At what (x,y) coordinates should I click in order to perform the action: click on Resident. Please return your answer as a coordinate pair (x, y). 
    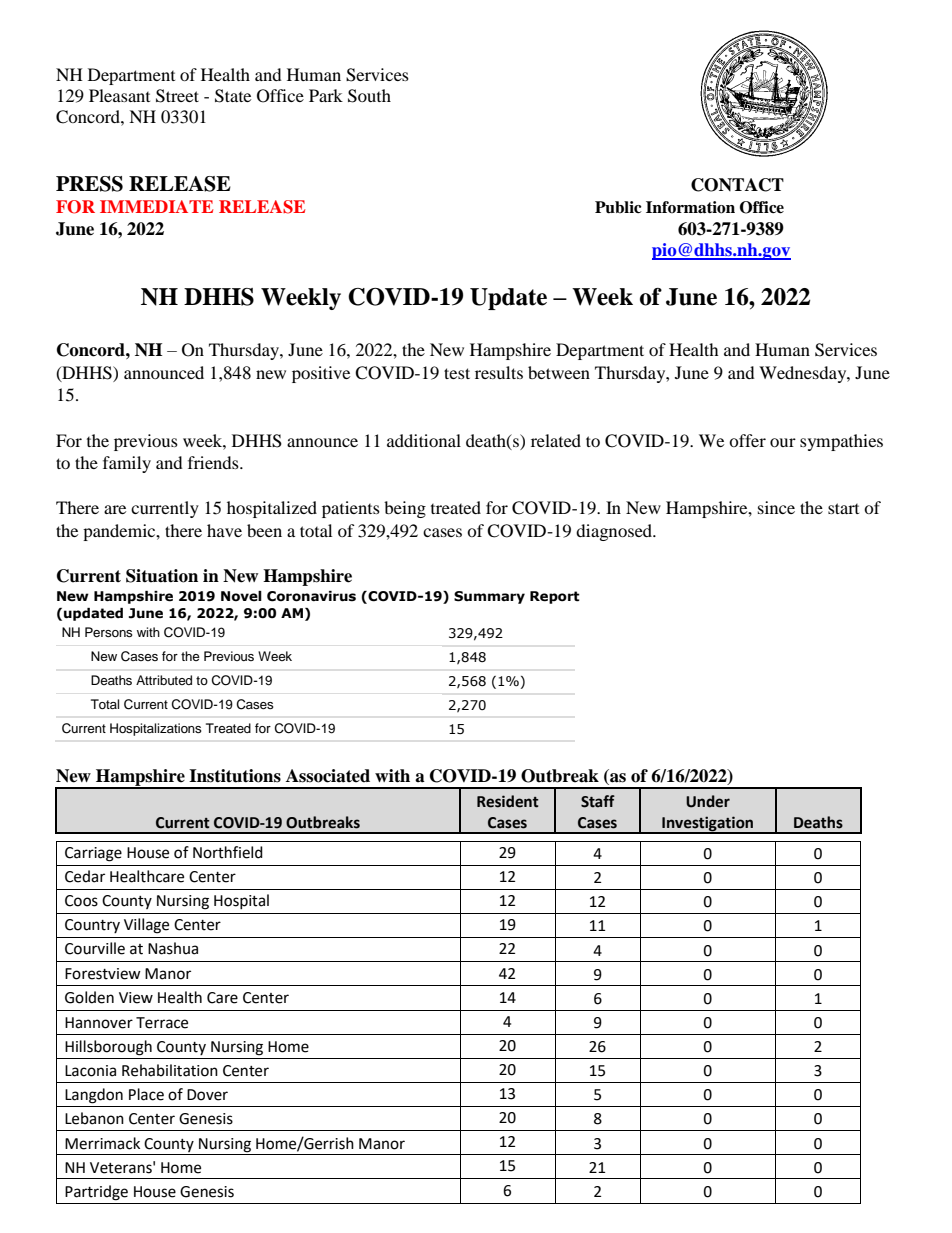
    Looking at the image, I should click on (508, 801).
